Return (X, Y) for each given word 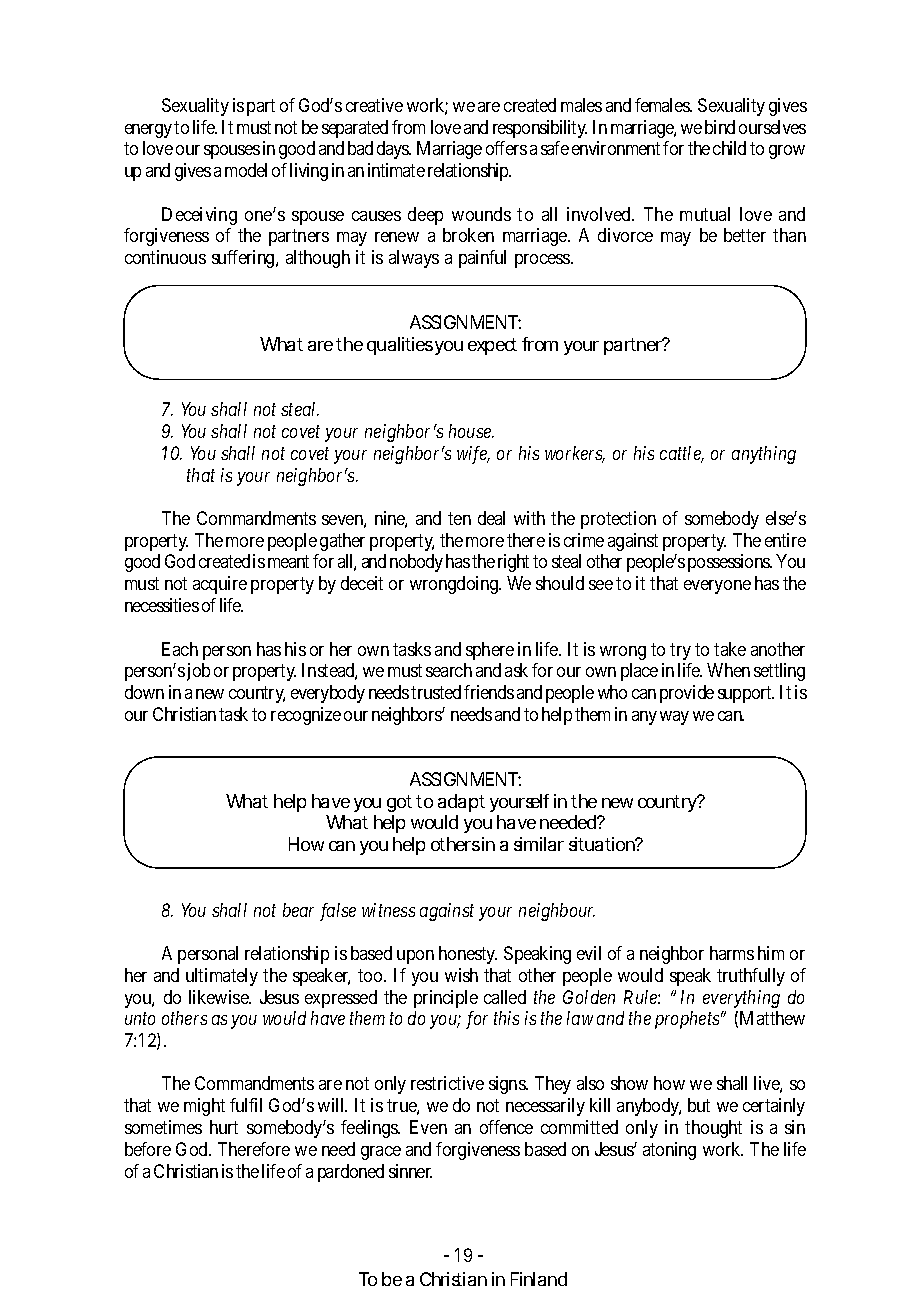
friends (489, 692)
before (148, 1149)
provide (687, 694)
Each (180, 649)
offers (506, 148)
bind (720, 127)
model (246, 170)
